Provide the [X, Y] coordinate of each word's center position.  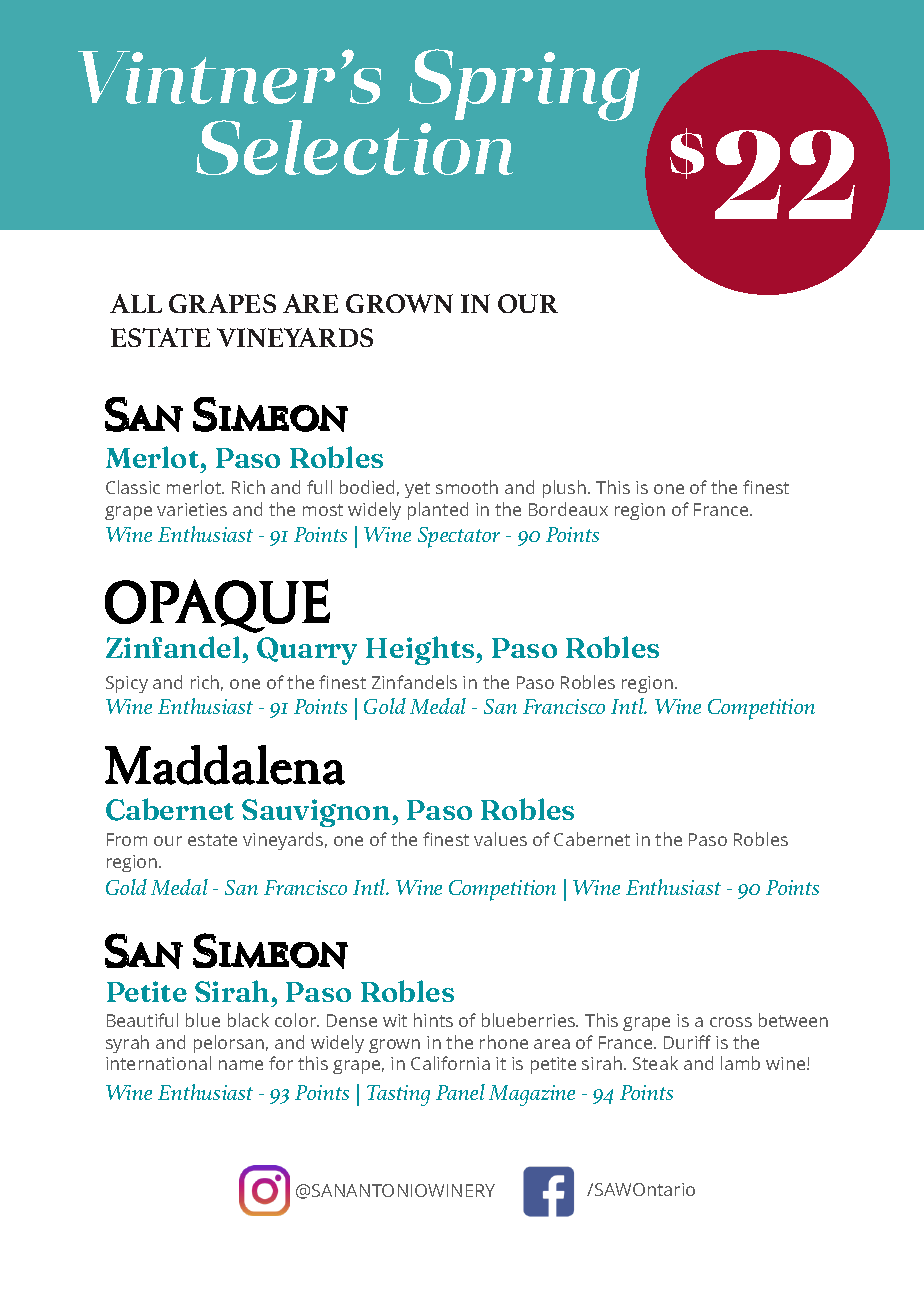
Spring [524, 85]
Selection [354, 146]
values [500, 839]
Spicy [127, 684]
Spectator [459, 537]
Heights [421, 650]
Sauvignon [317, 813]
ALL [136, 303]
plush [564, 489]
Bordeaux [568, 509]
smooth [467, 487]
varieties [192, 509]
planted [438, 511]
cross [731, 1022]
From [127, 839]
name [241, 1065]
